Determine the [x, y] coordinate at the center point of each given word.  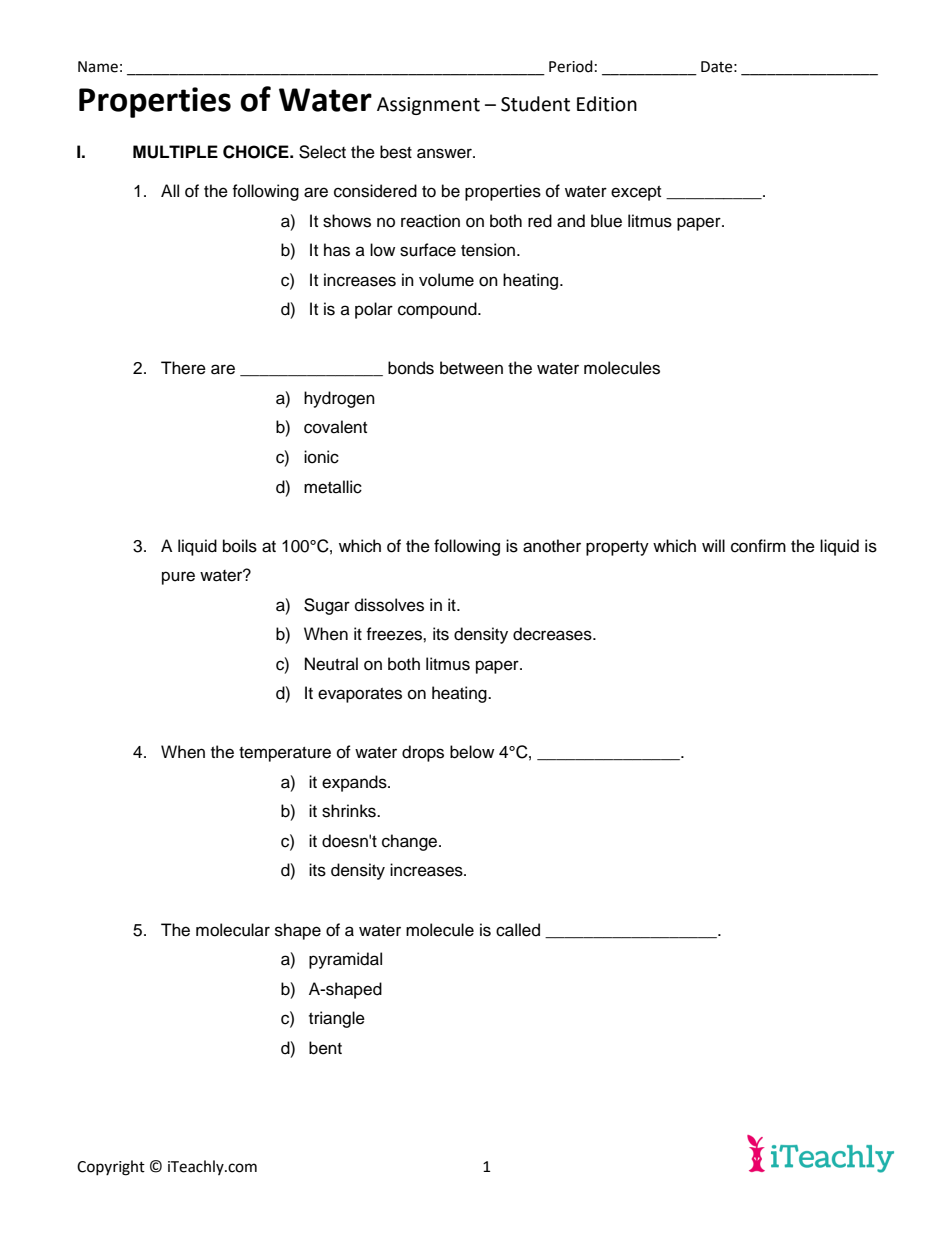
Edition [607, 104]
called [518, 930]
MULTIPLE [175, 152]
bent [325, 1048]
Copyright [111, 1168]
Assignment [428, 106]
